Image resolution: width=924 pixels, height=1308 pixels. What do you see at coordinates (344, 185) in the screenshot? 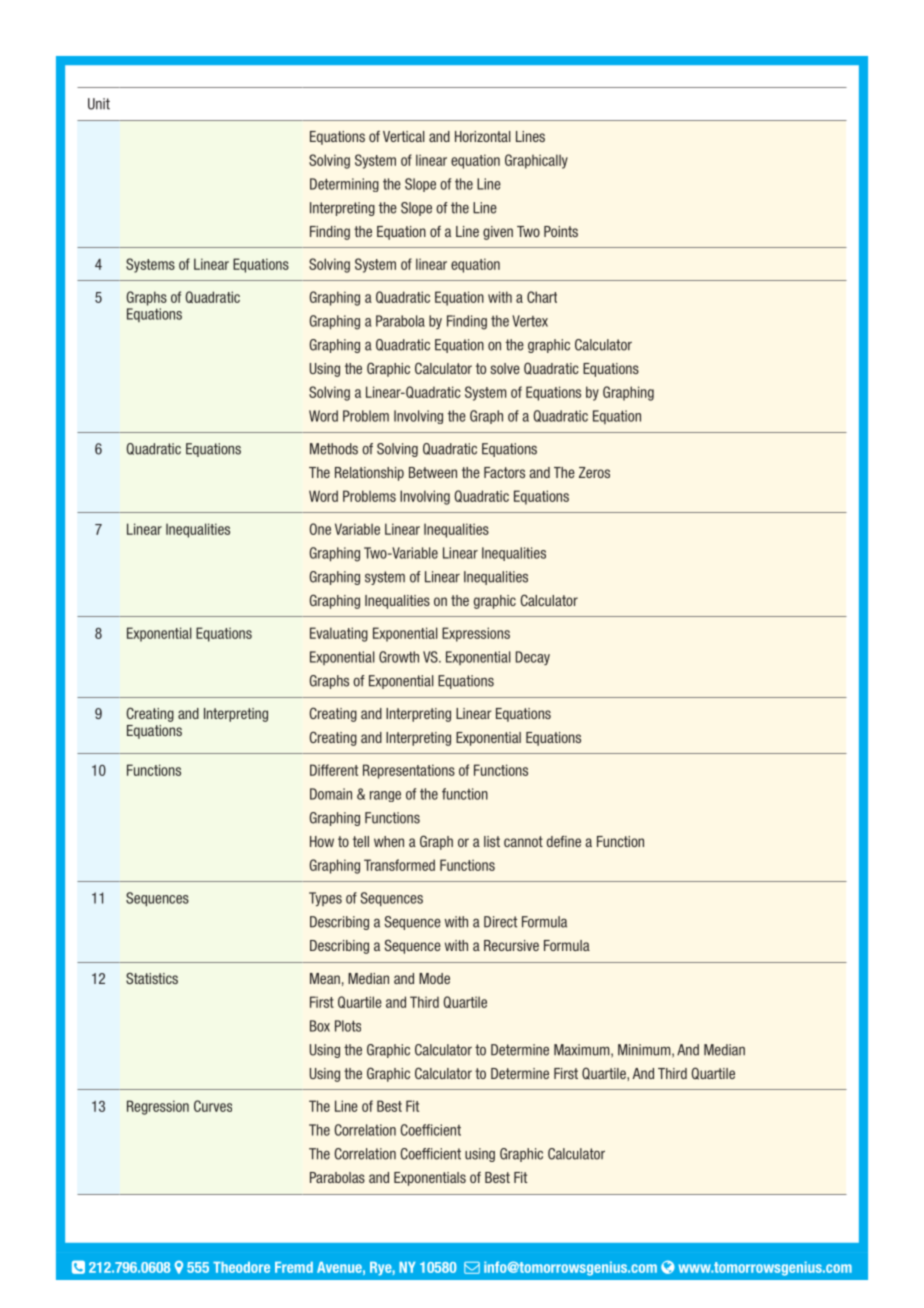
I see `Determining` at bounding box center [344, 185].
